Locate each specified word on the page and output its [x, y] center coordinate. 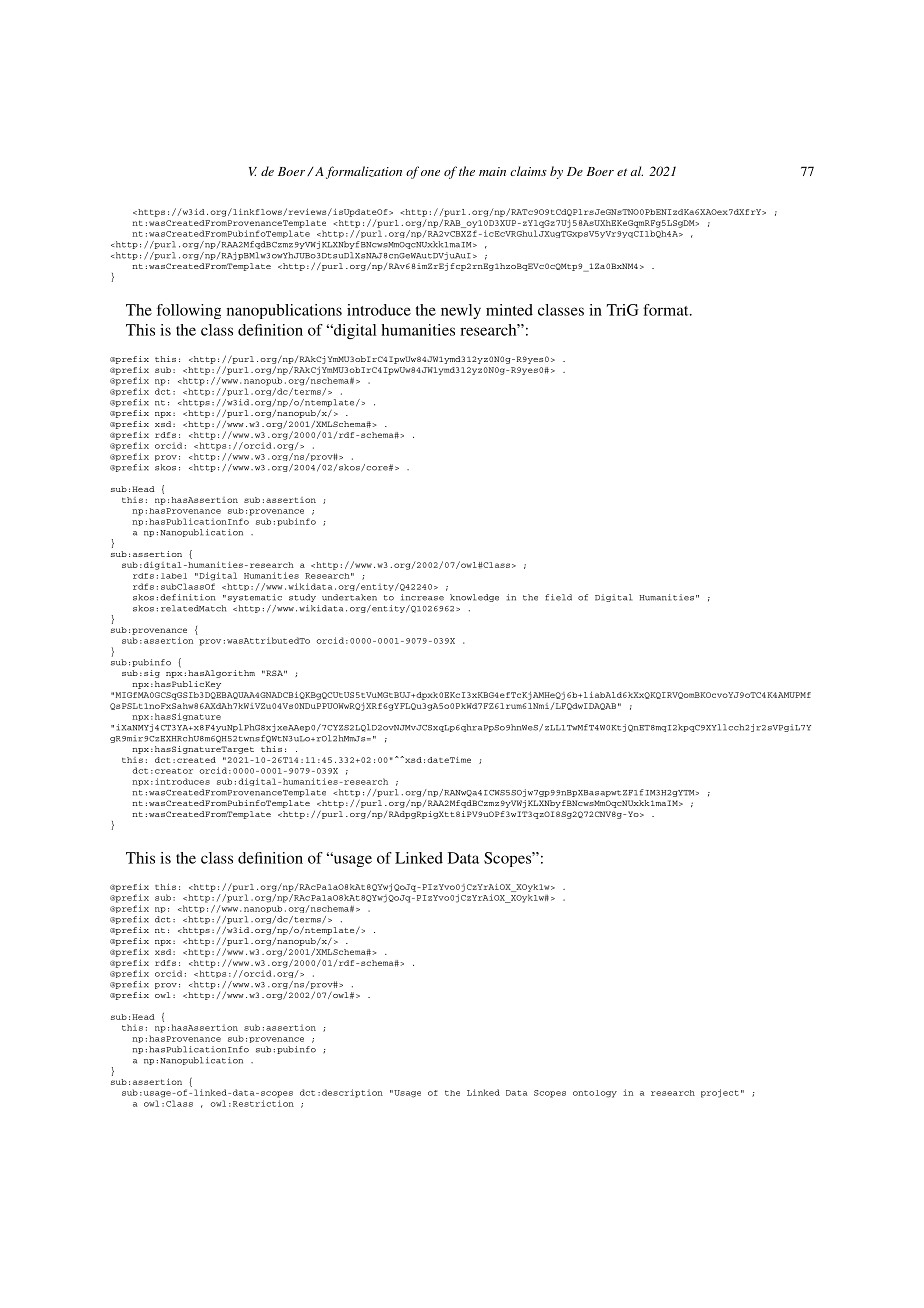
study [302, 598]
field [558, 597]
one [430, 173]
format [667, 310]
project [720, 1093]
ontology [595, 1094]
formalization [364, 172]
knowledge [474, 598]
